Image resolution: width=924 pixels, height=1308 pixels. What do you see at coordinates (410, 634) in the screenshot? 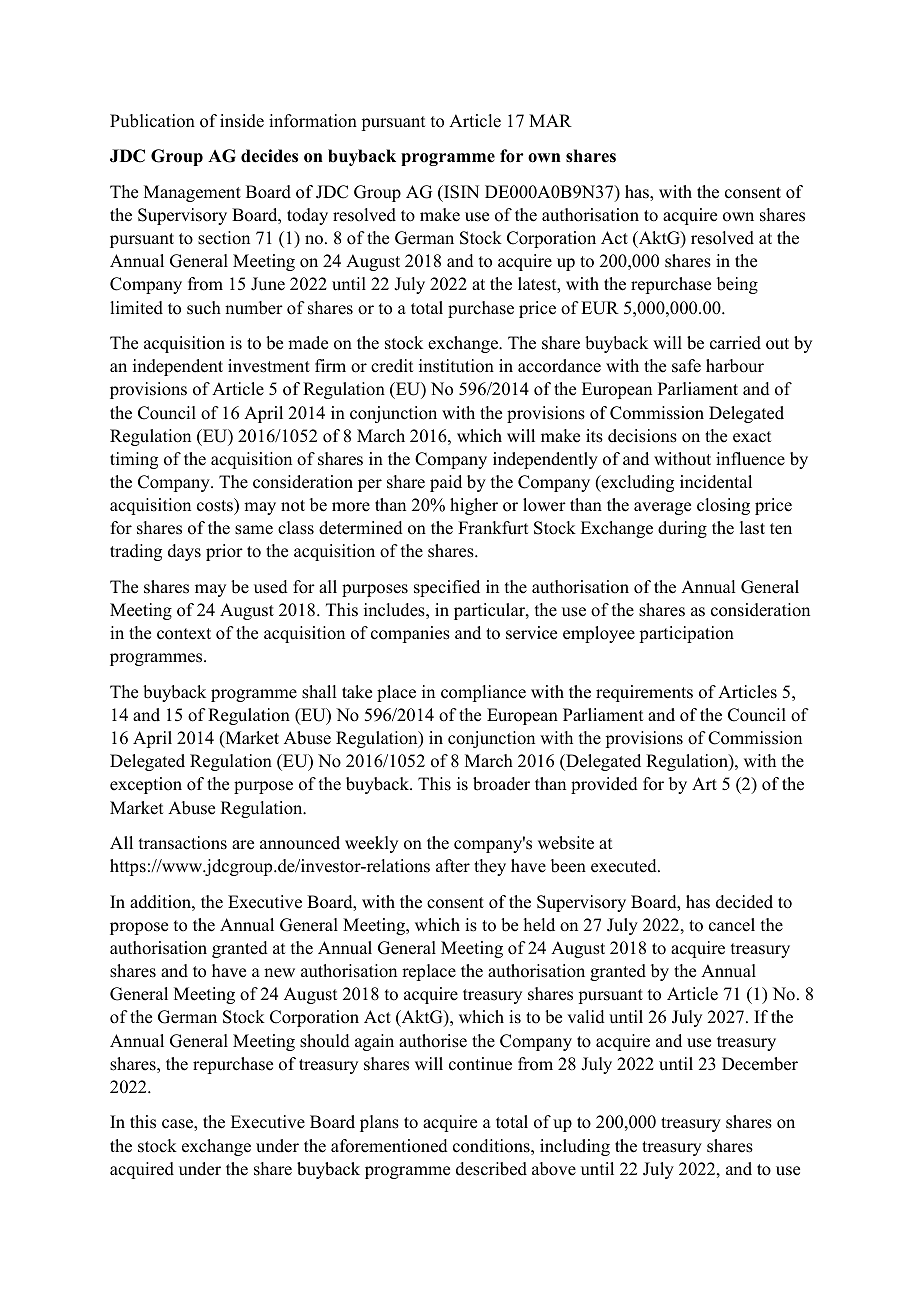
I see `companies` at bounding box center [410, 634].
